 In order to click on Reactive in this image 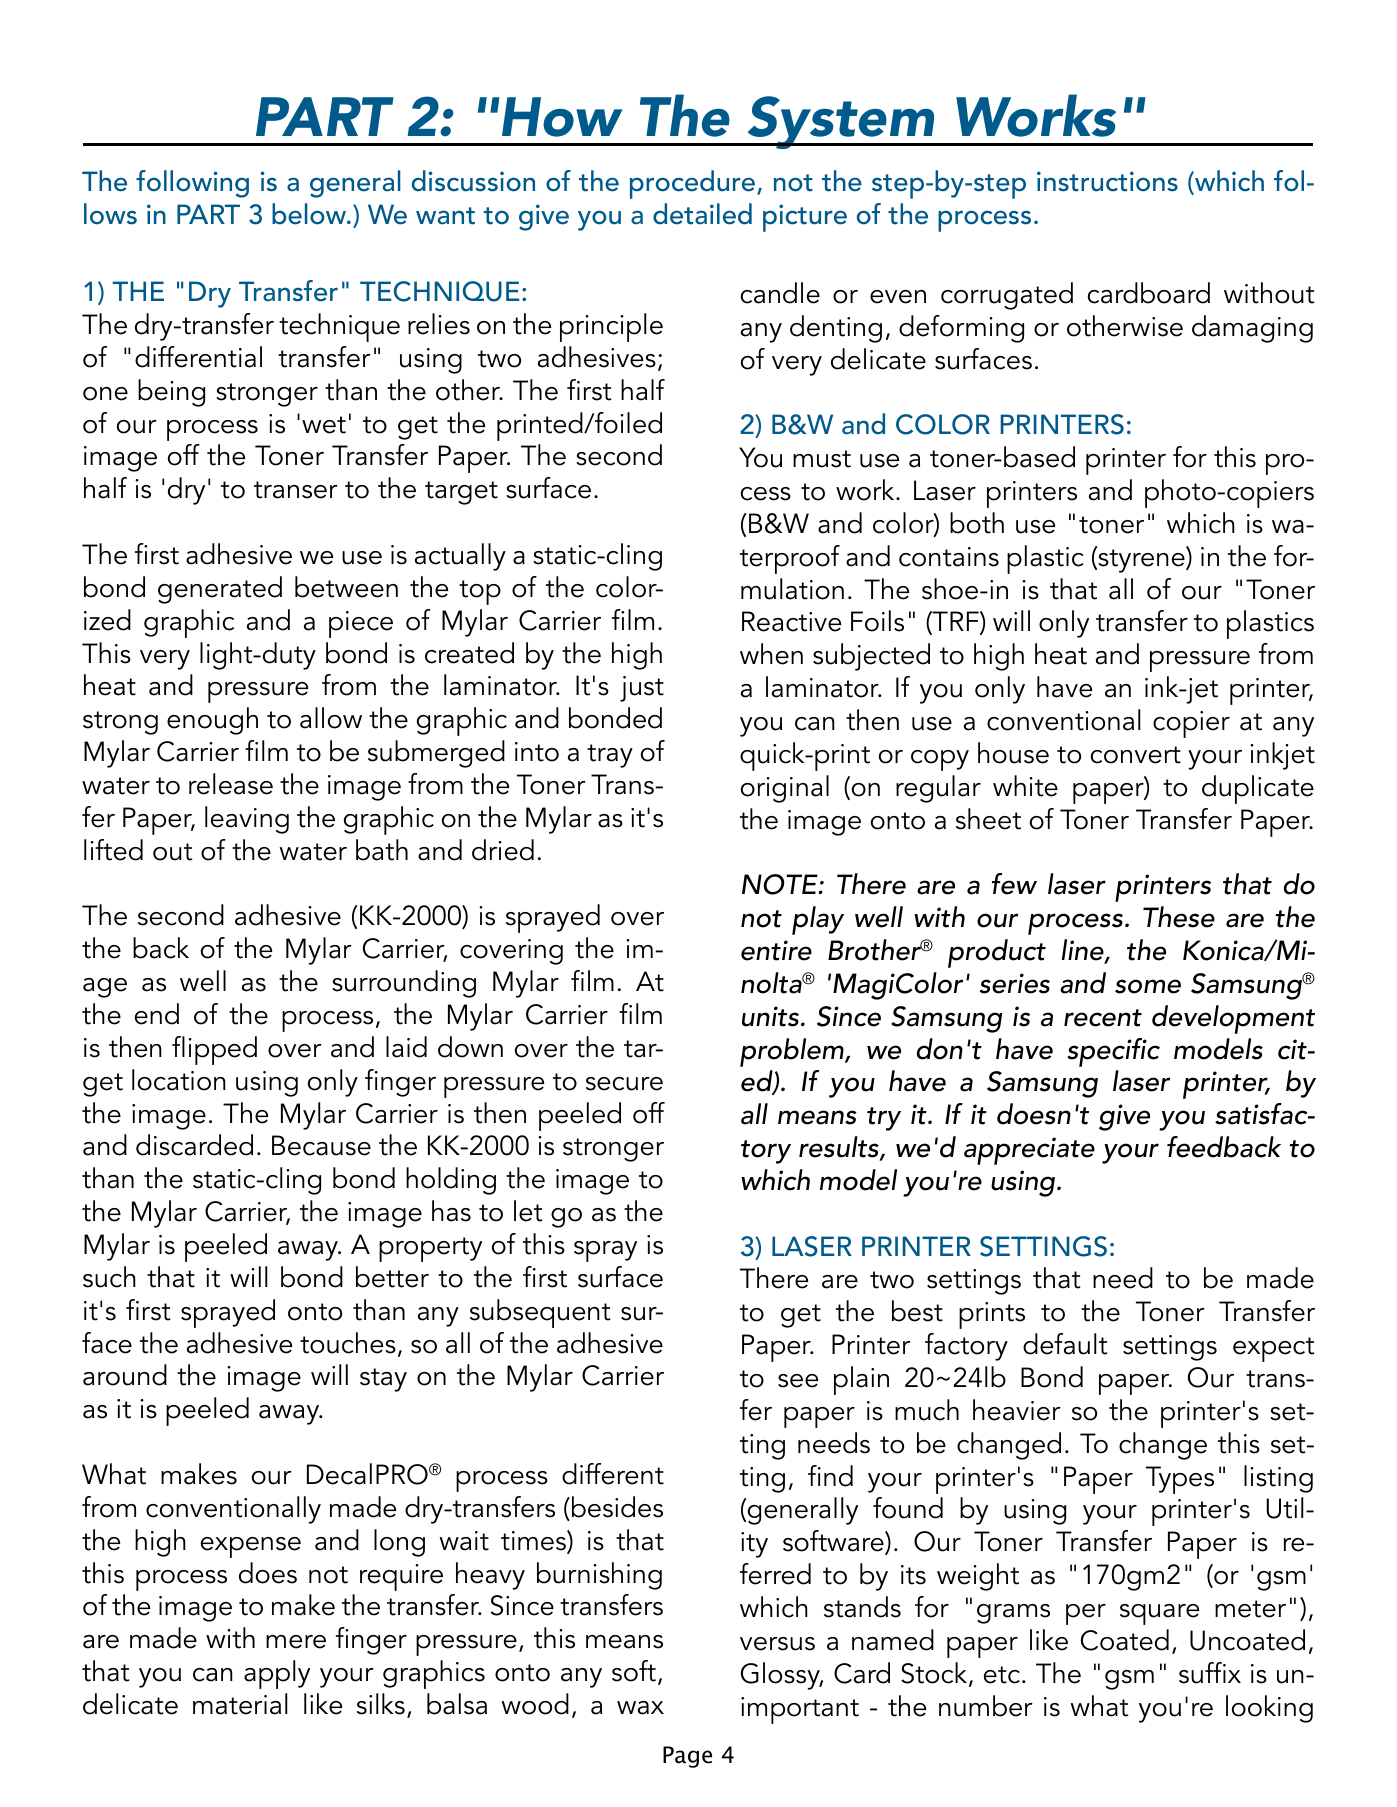, I will do `click(791, 621)`.
